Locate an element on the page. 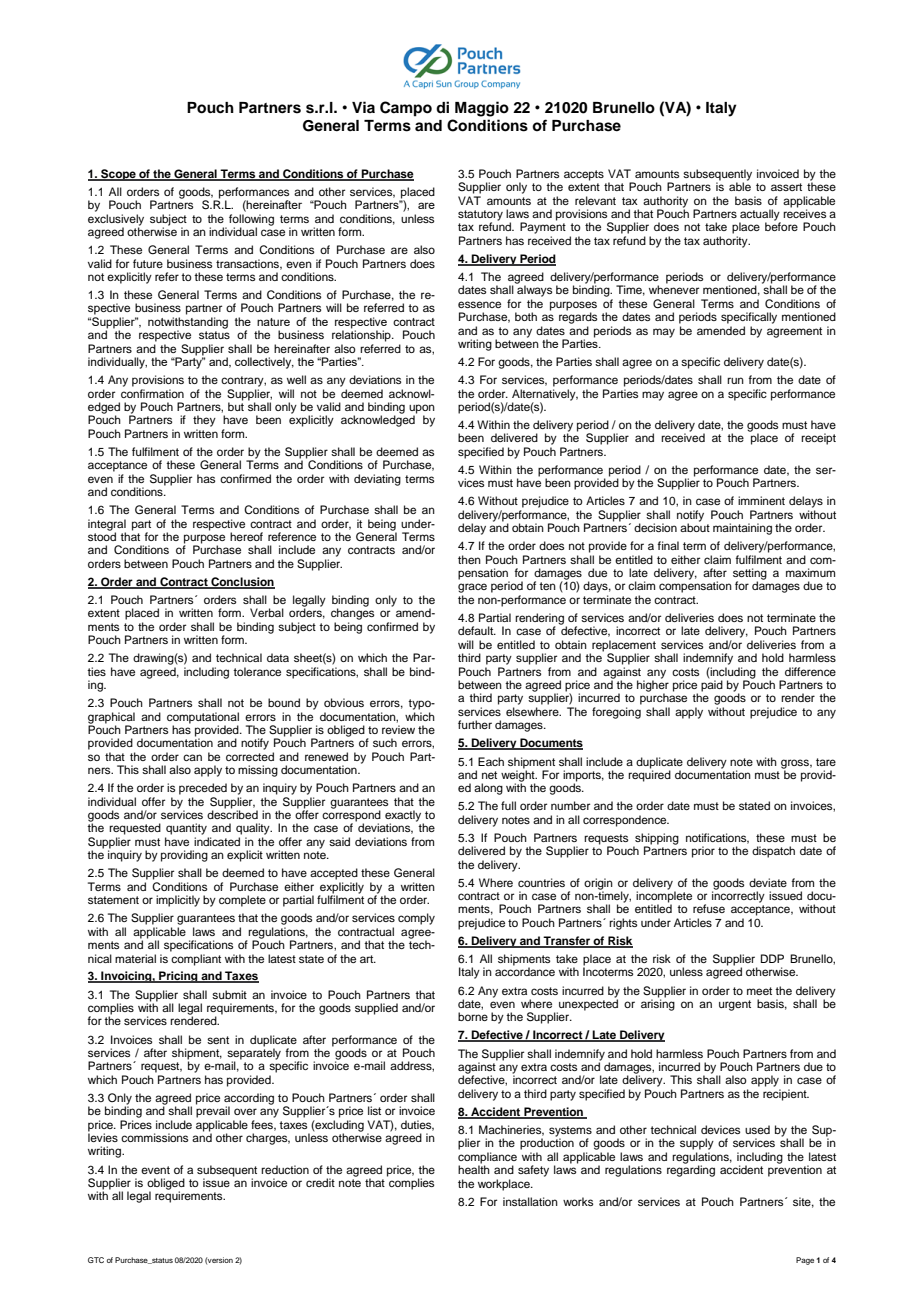 The image size is (924, 1309). compliant is located at coordinates (196, 960).
